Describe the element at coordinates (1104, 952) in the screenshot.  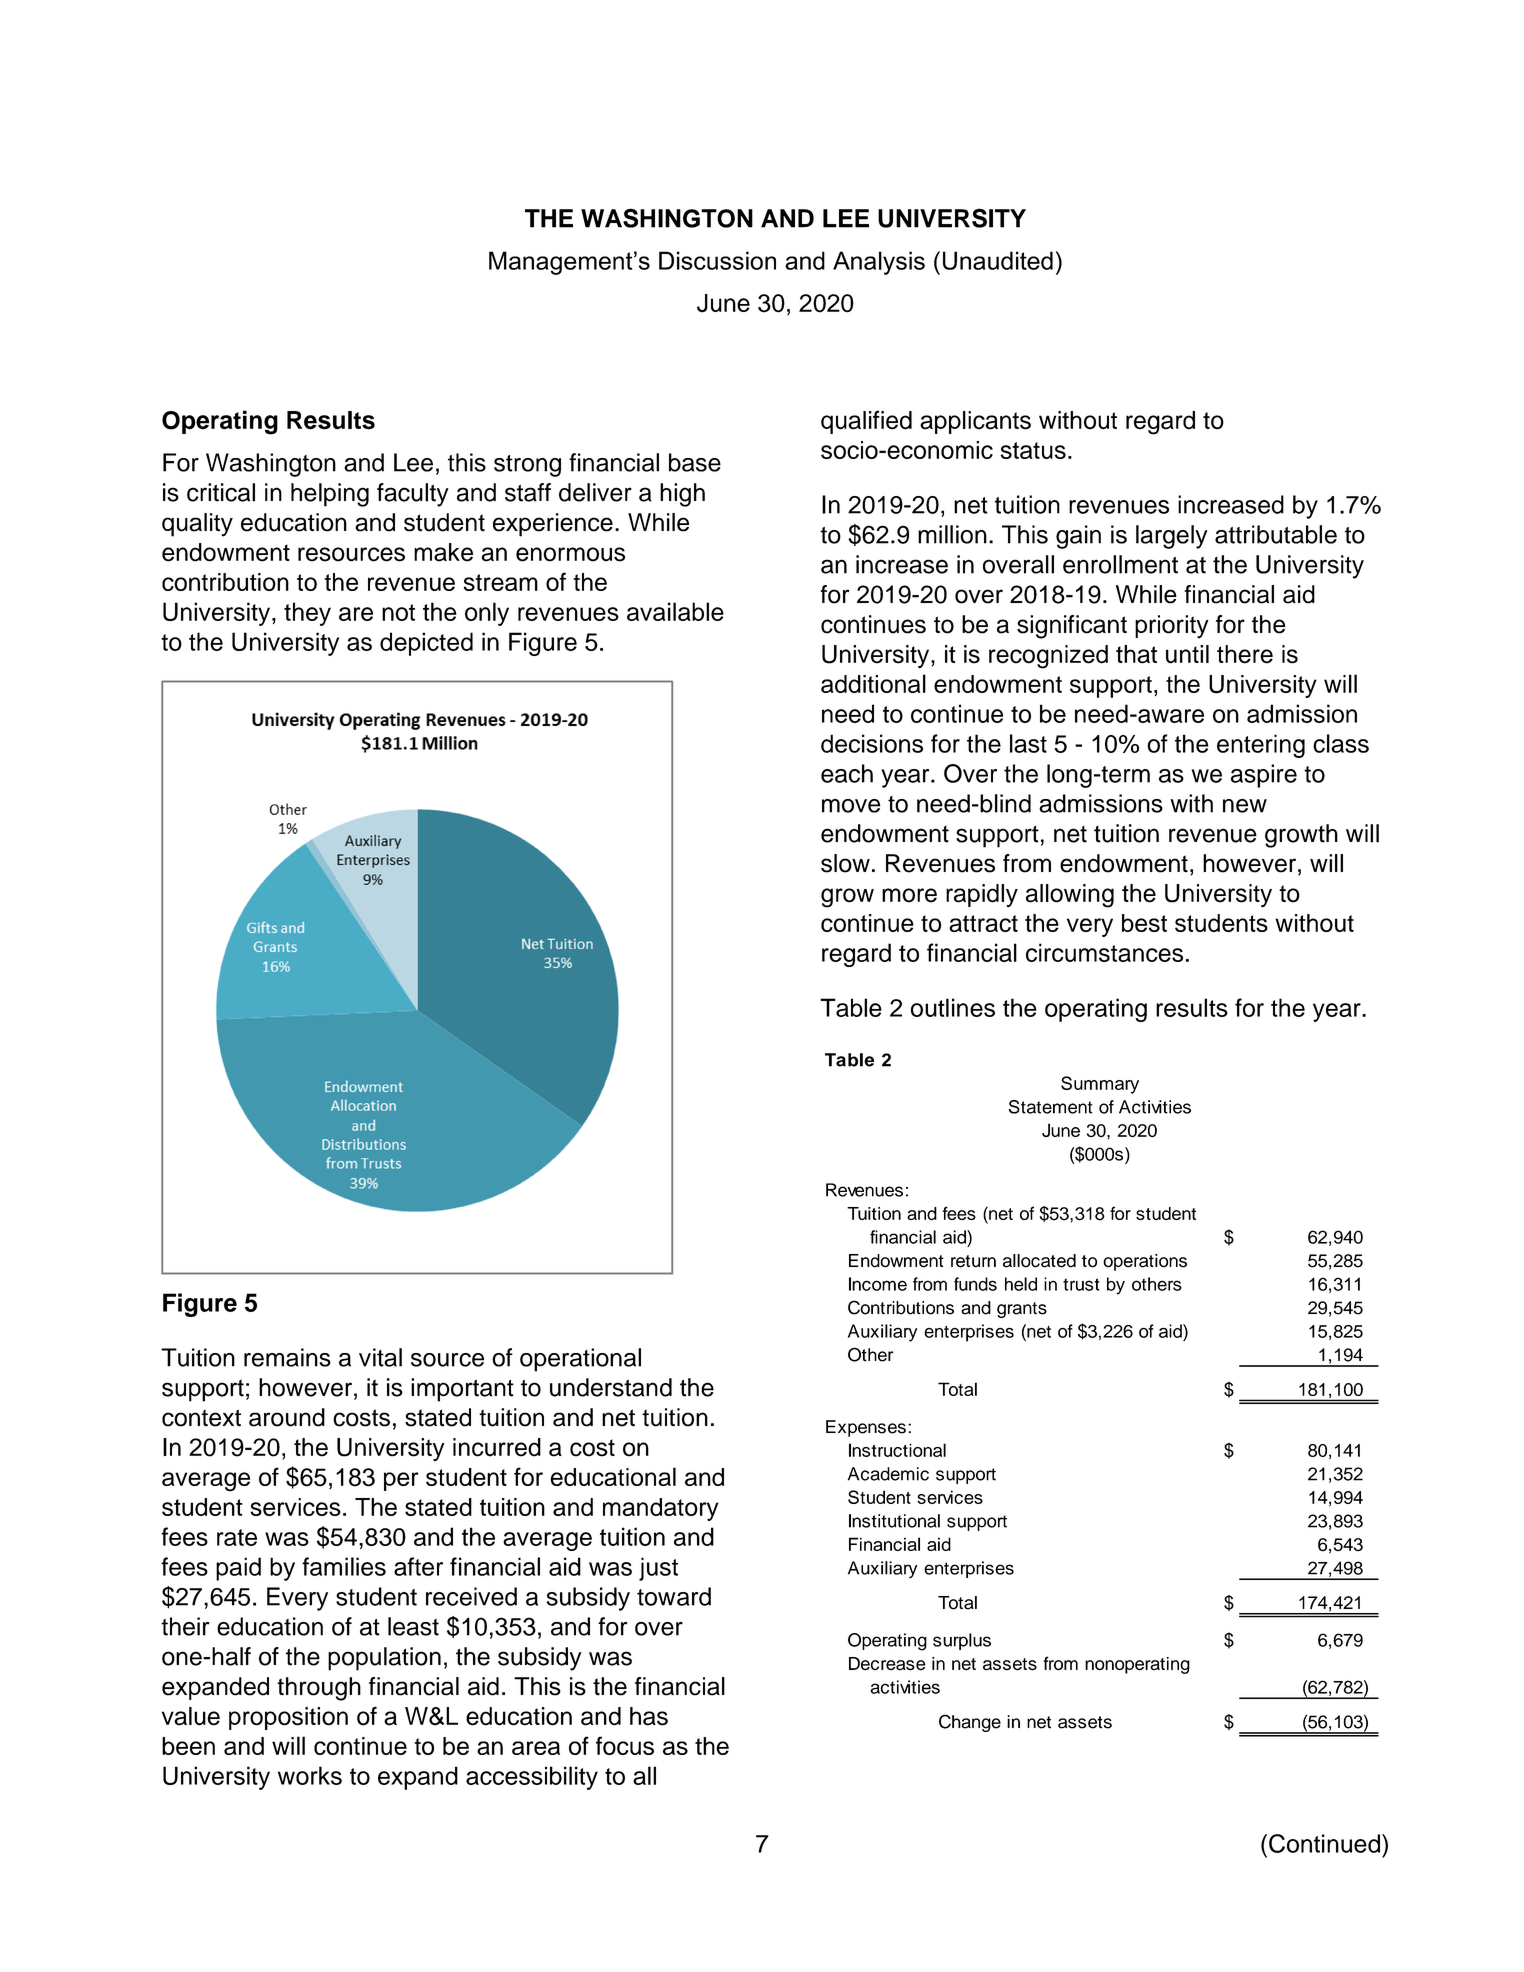
I see `circumstances` at that location.
